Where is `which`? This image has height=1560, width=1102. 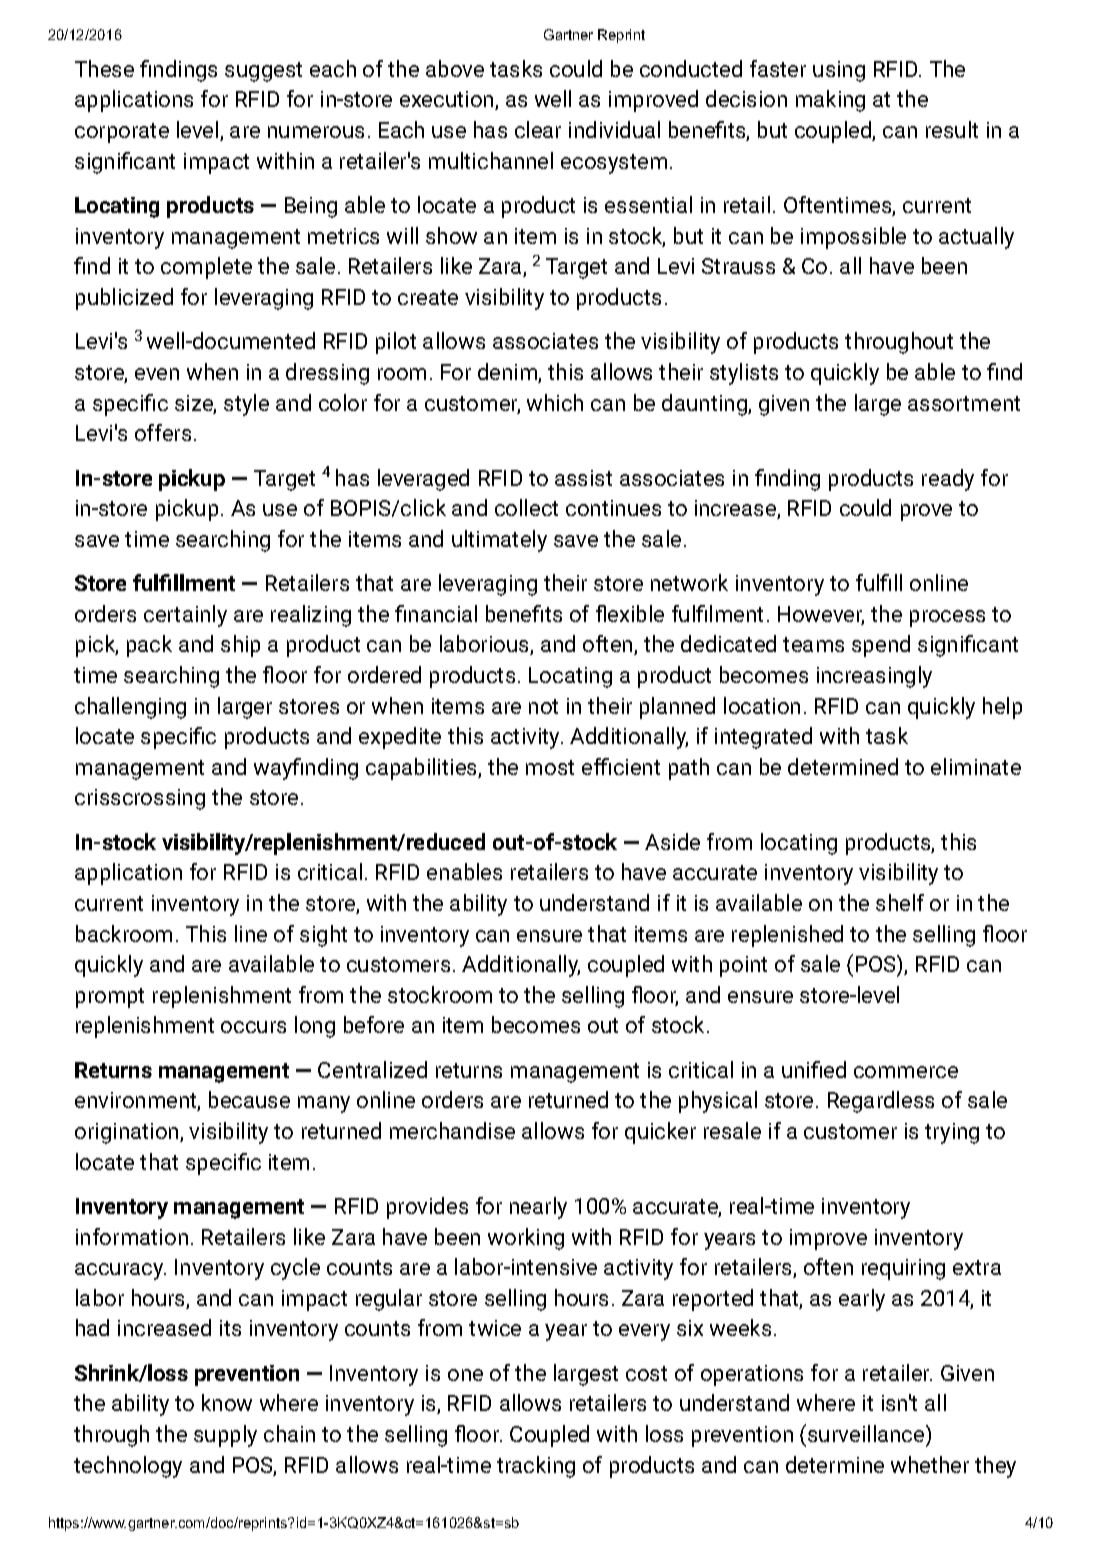 which is located at coordinates (555, 402).
